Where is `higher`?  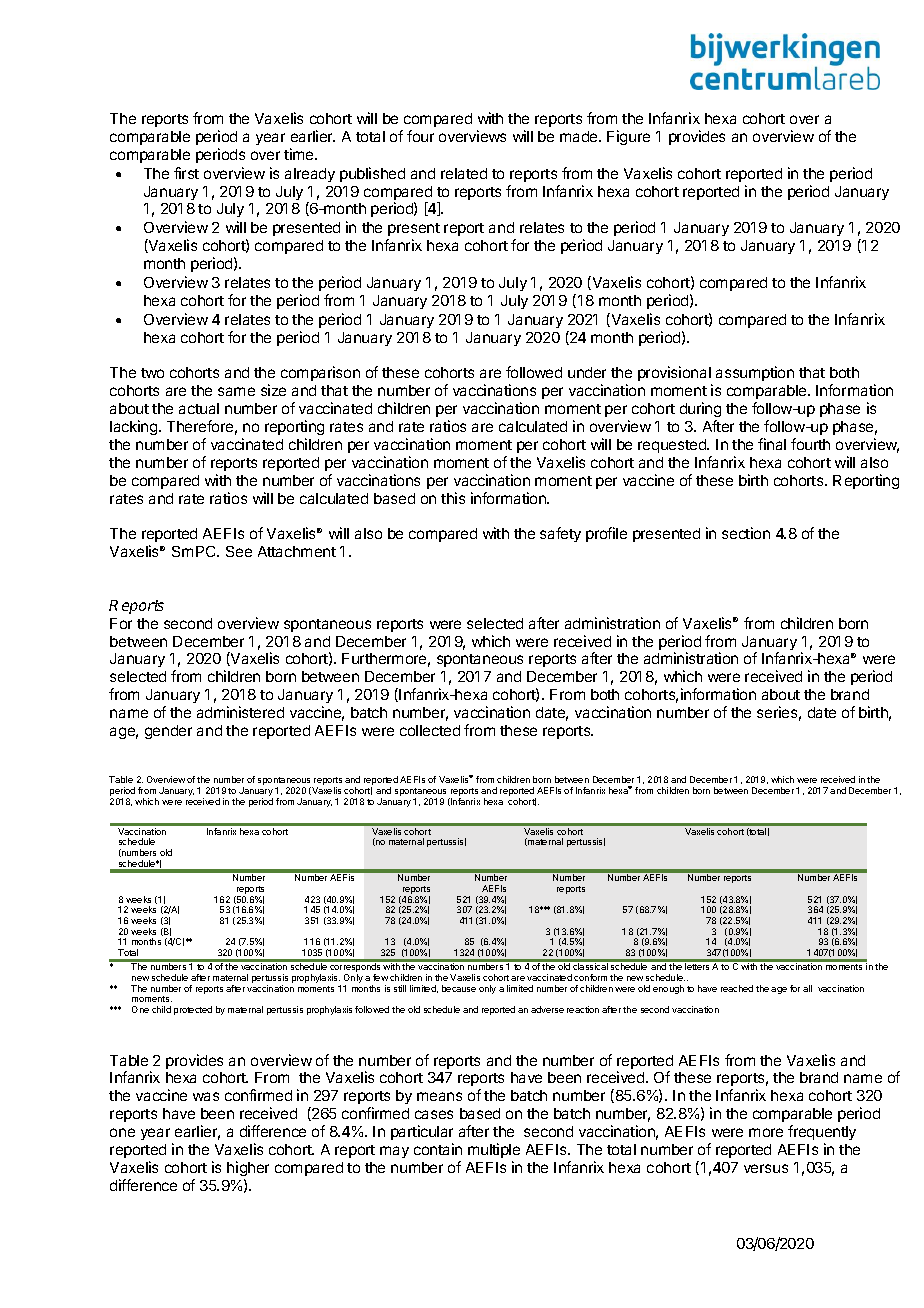 higher is located at coordinates (248, 1168).
